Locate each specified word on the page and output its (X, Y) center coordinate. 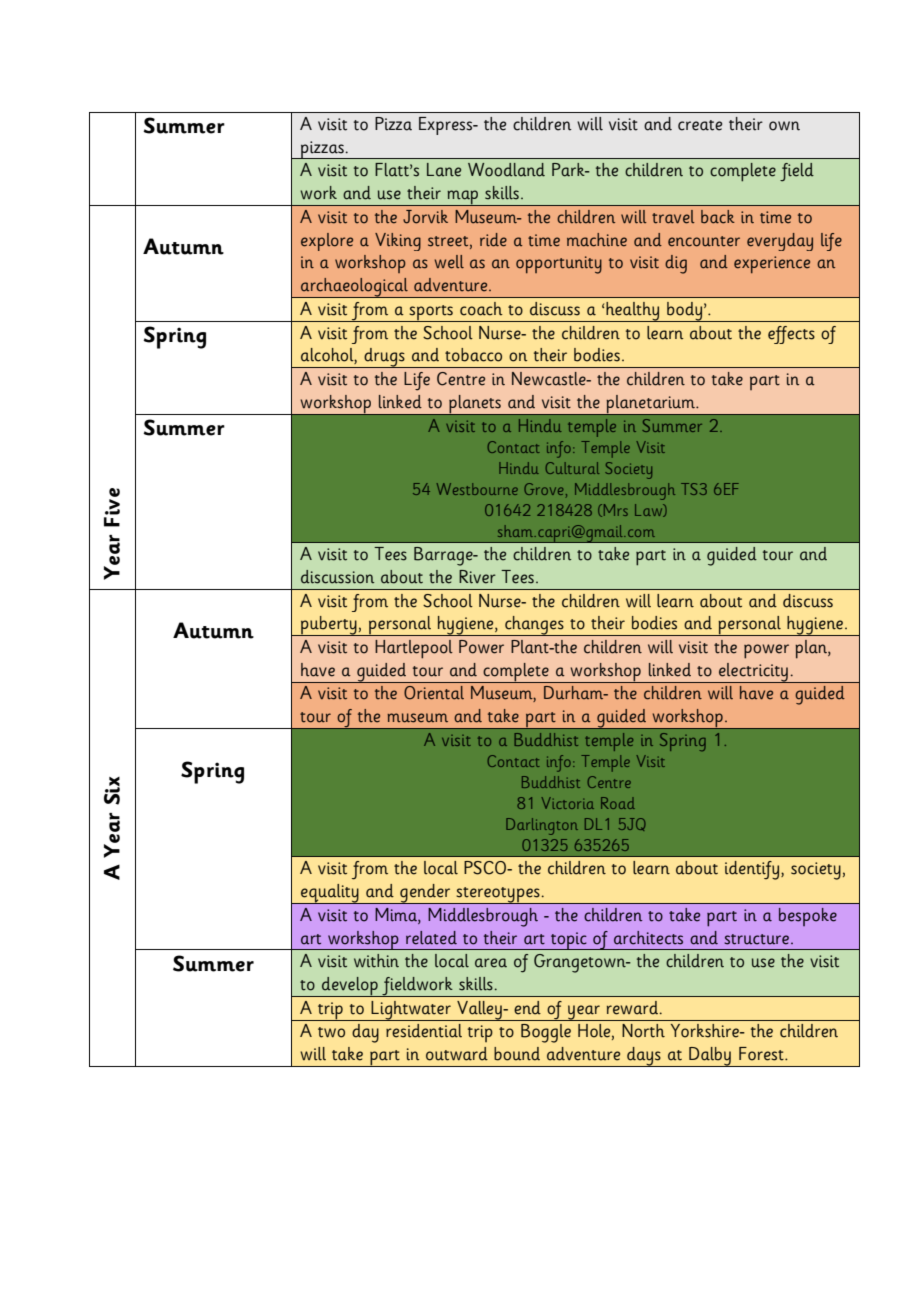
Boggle (546, 1033)
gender (425, 894)
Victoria (567, 803)
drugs (385, 358)
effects (791, 335)
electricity (753, 673)
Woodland (506, 170)
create (700, 125)
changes (534, 626)
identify (752, 870)
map (463, 198)
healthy (633, 312)
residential (424, 1031)
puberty (329, 626)
